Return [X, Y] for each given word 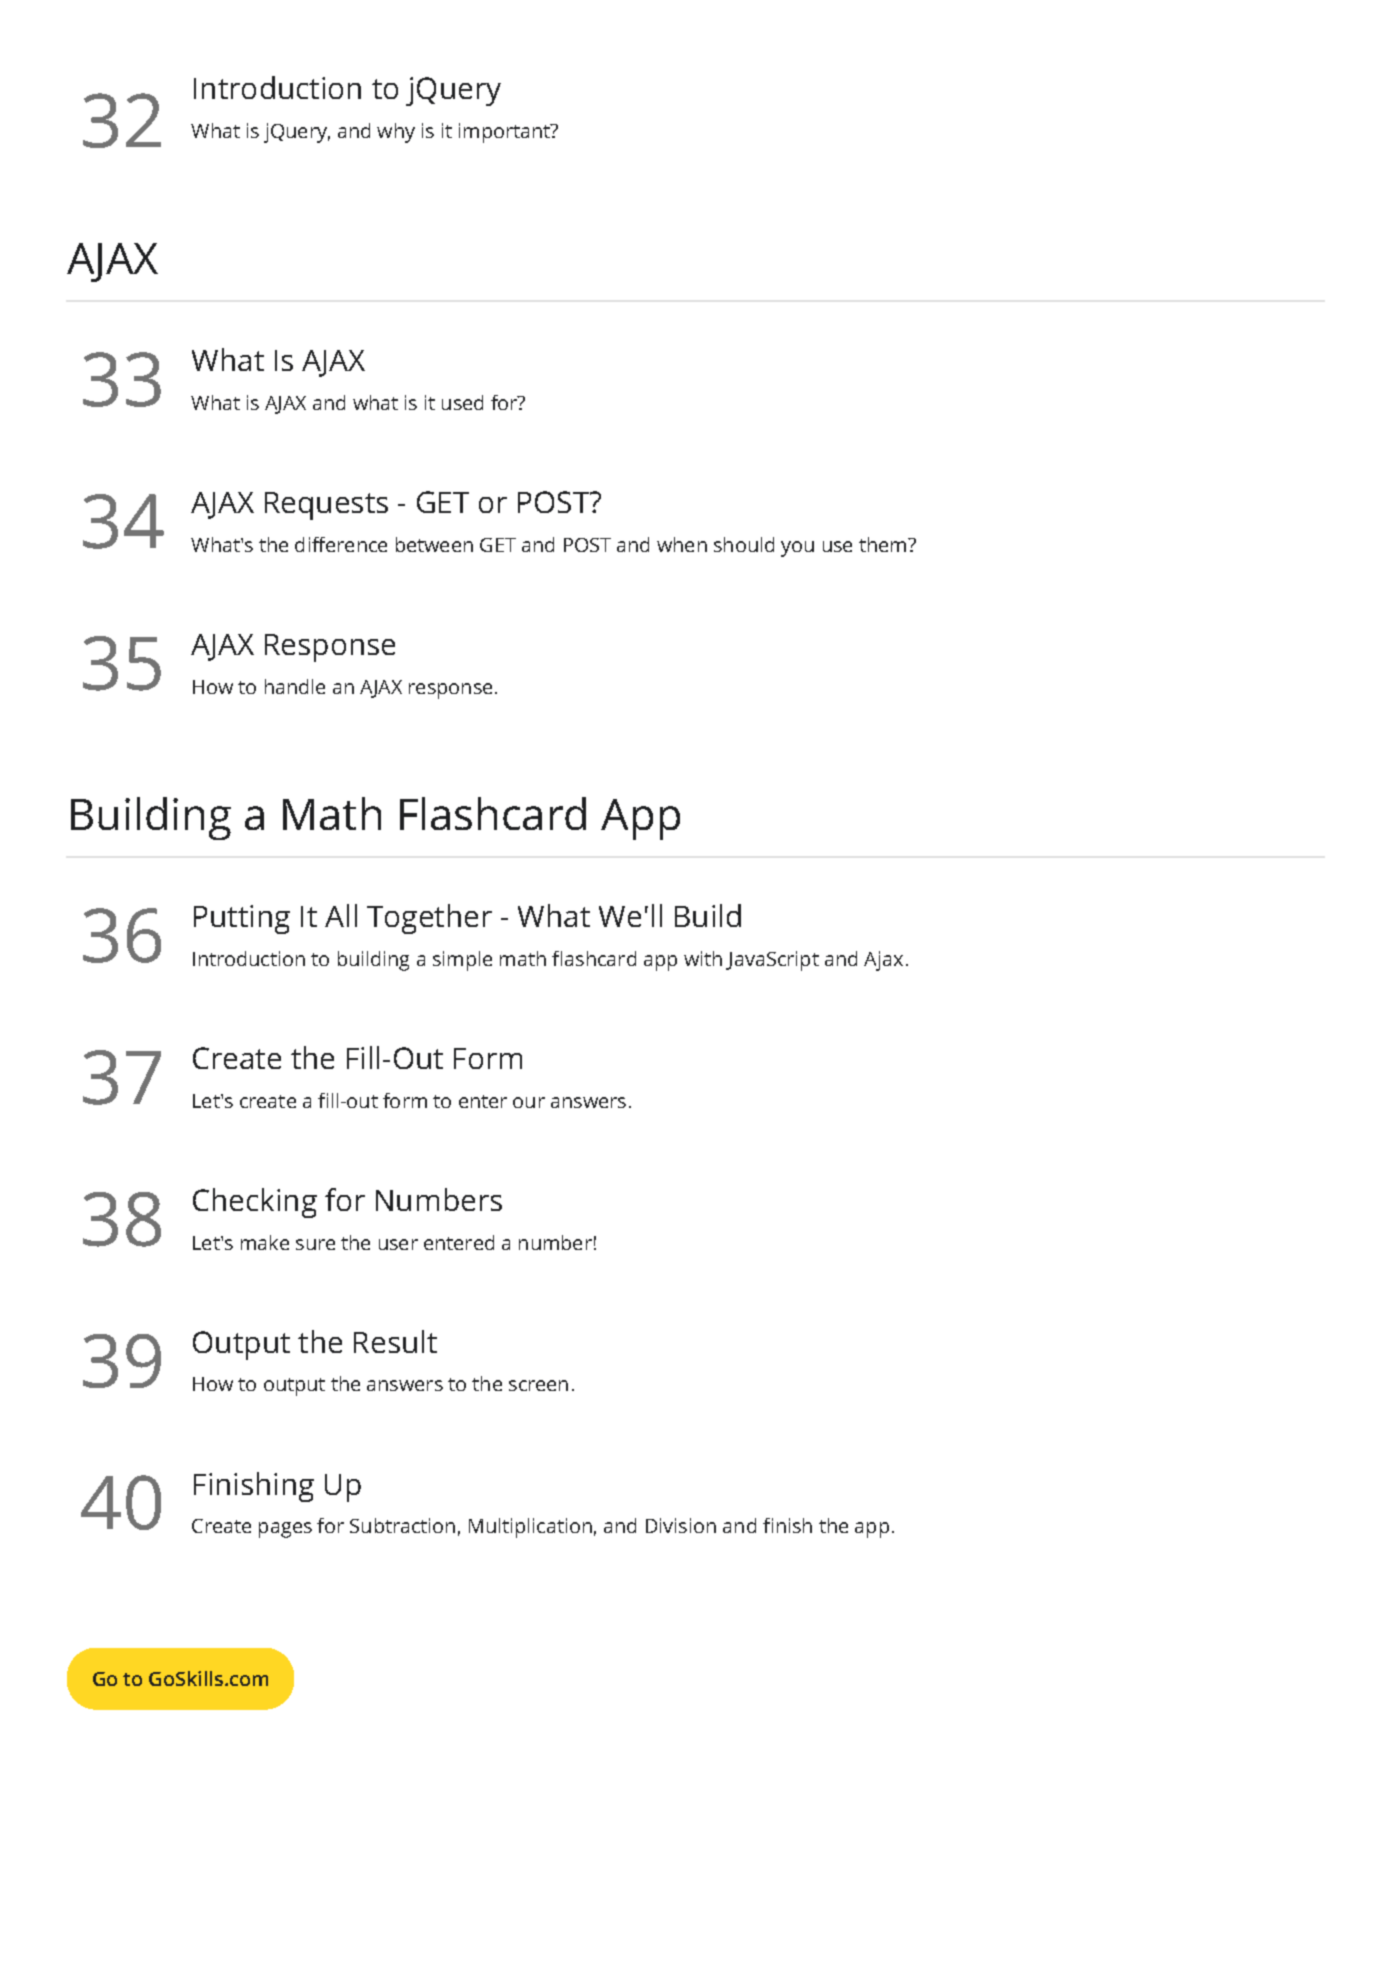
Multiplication [530, 1528]
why [396, 133]
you [797, 549]
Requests [326, 506]
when [682, 544]
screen [538, 1385]
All [341, 915]
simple [462, 961]
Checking [255, 1203]
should [744, 544]
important [506, 133]
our [529, 1102]
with [703, 958]
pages [285, 1530]
